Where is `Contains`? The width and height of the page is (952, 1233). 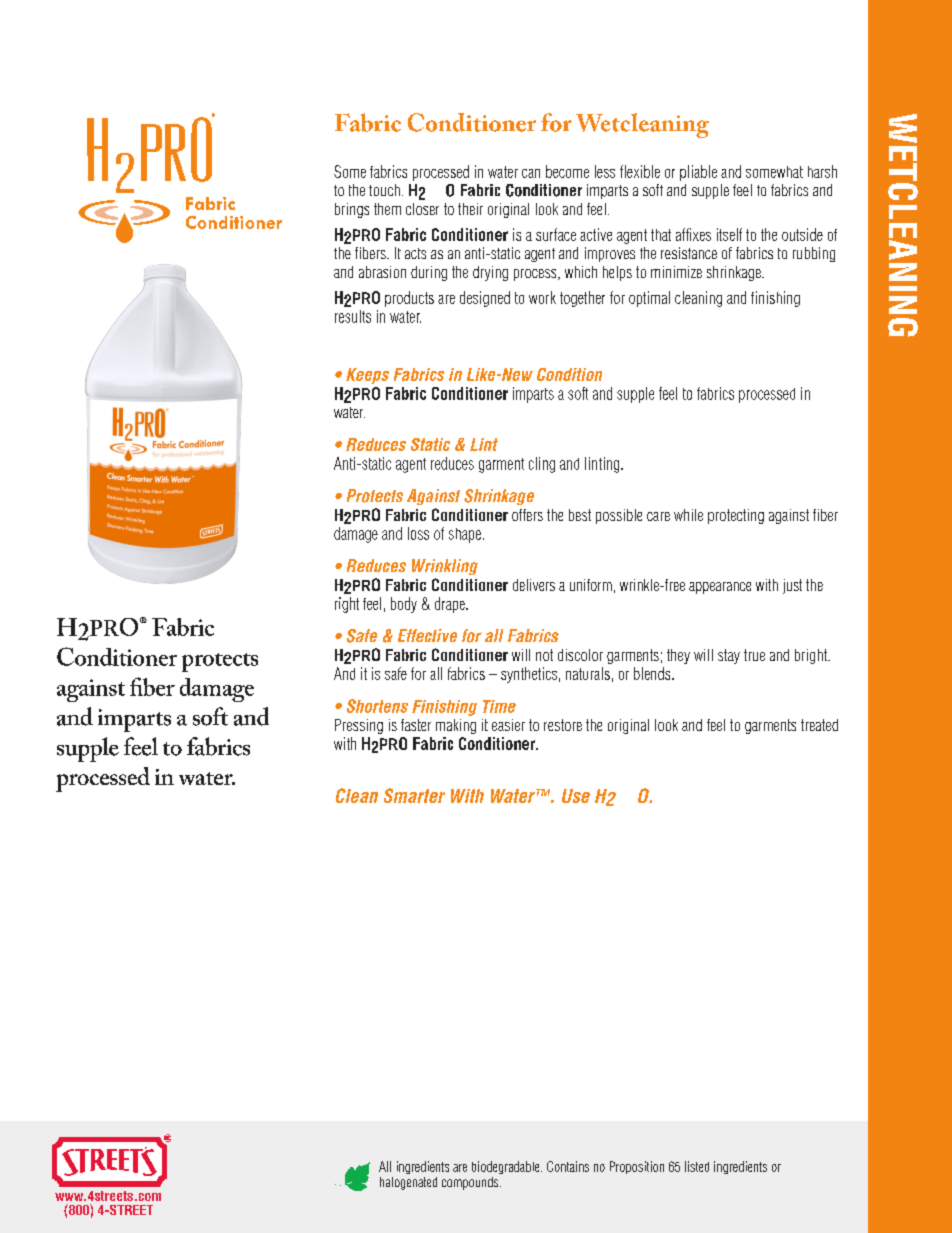 Contains is located at coordinates (568, 1166).
